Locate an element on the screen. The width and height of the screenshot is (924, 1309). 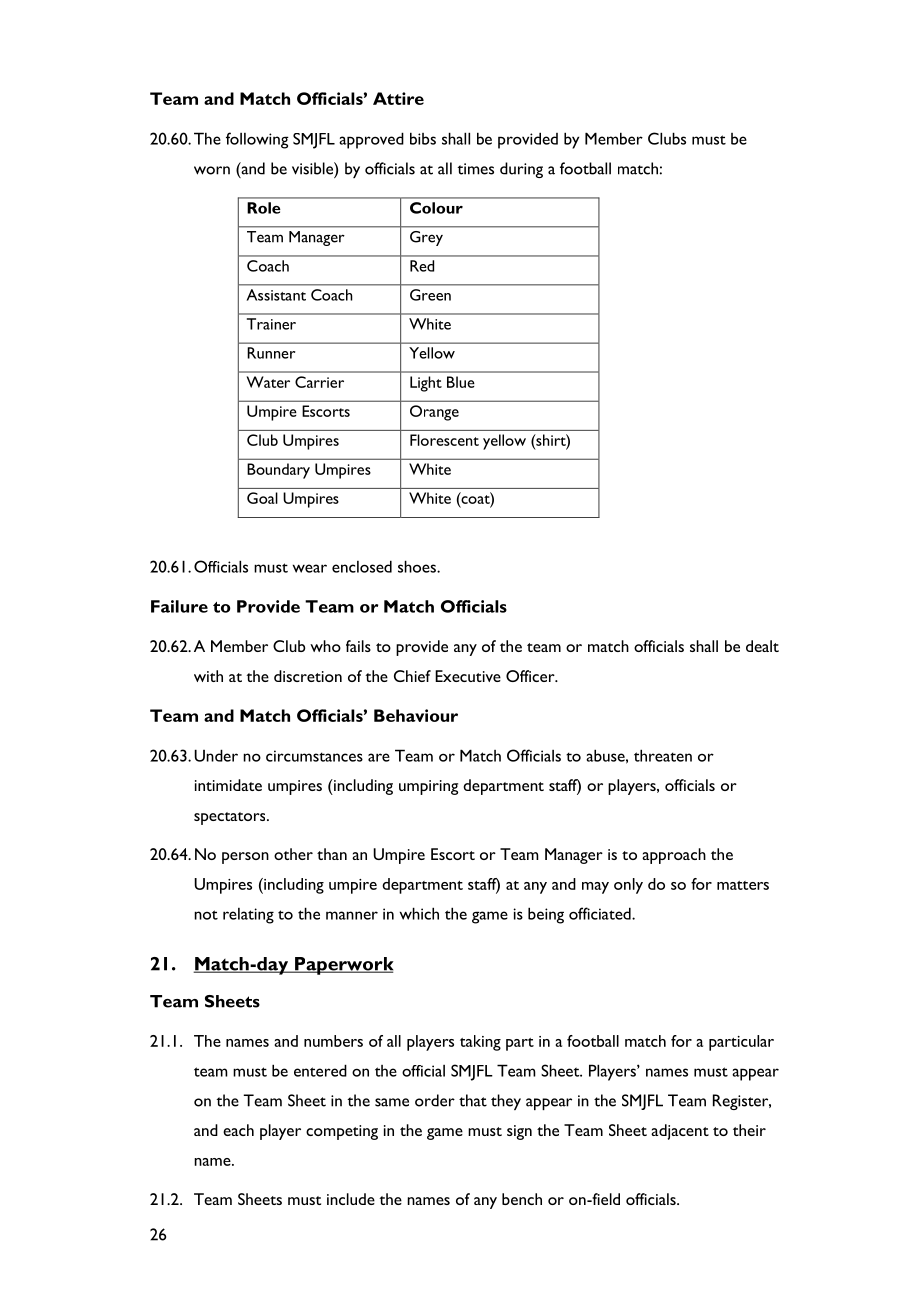
dealt is located at coordinates (762, 646).
